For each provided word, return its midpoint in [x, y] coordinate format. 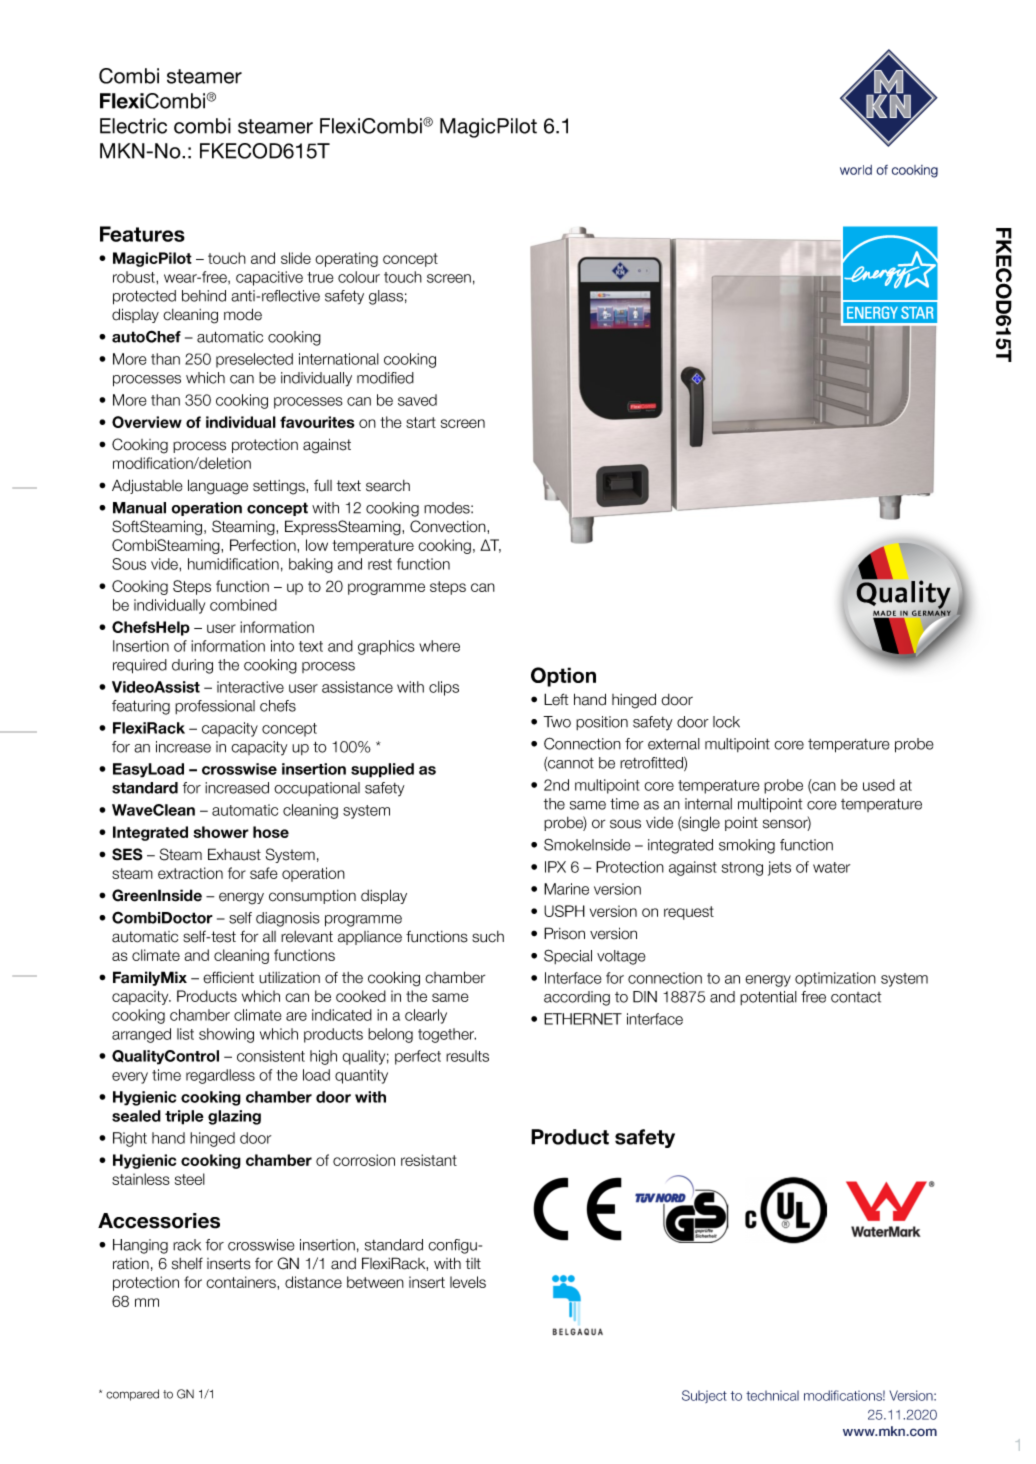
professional [215, 707]
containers [242, 1282]
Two [557, 722]
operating [346, 259]
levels [468, 1282]
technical [772, 1395]
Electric [133, 126]
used [879, 785]
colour [359, 277]
